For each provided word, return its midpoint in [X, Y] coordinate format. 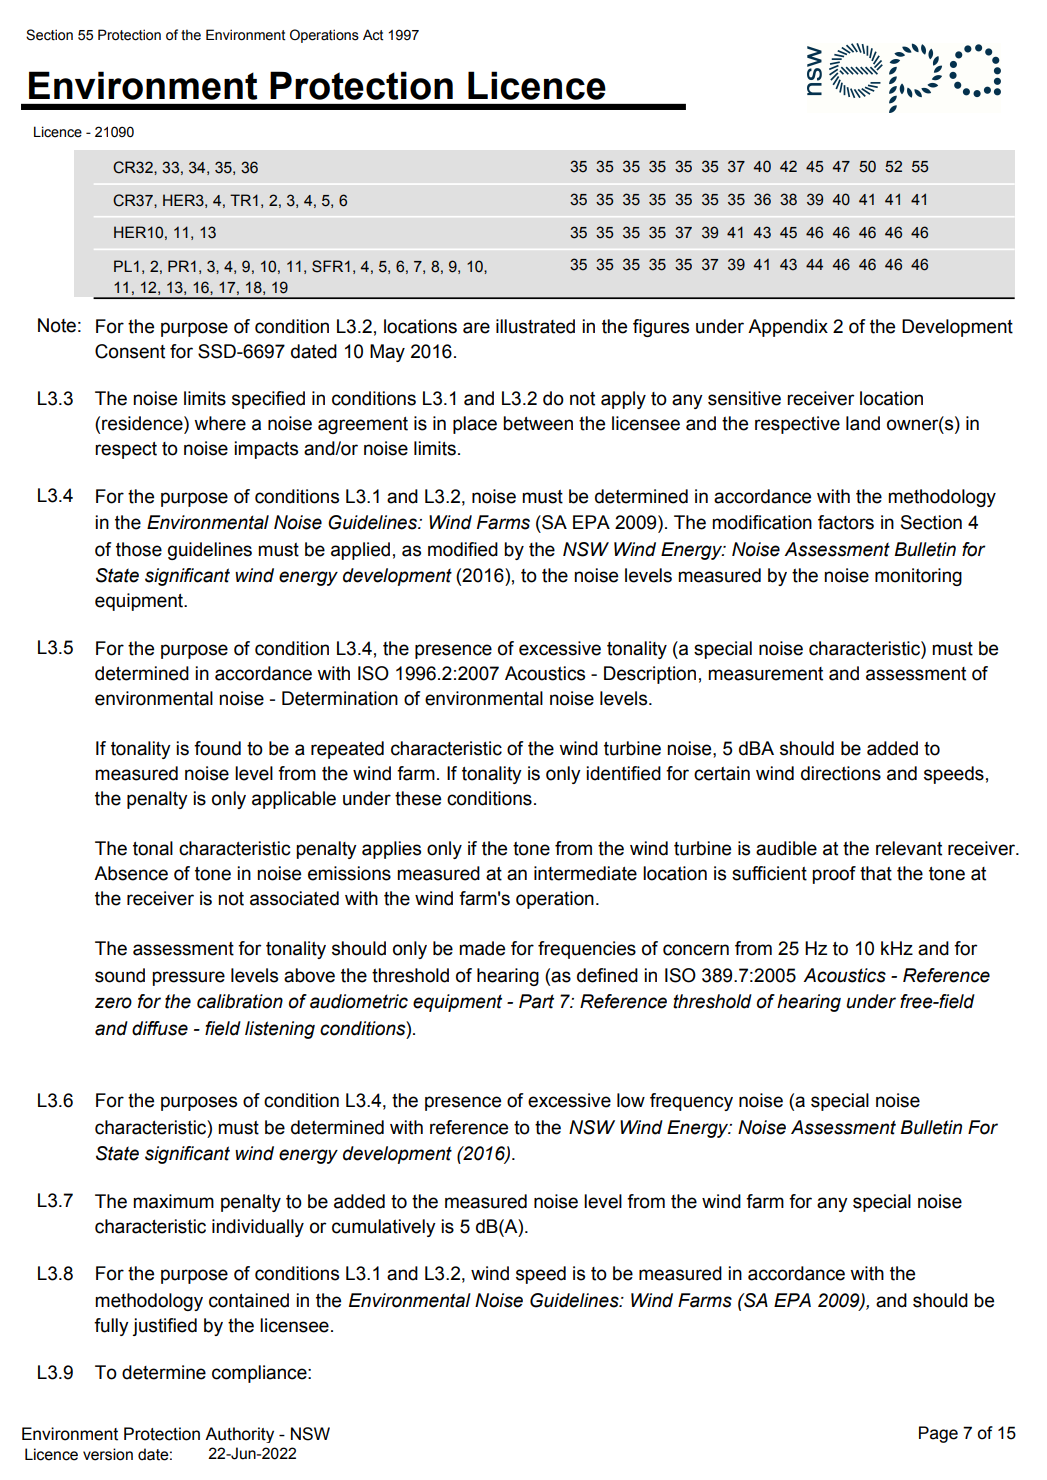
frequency [691, 1102]
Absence [131, 873]
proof [834, 875]
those [139, 549]
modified [463, 549]
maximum [173, 1201]
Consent [130, 351]
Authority [239, 1435]
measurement [765, 674]
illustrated [535, 326]
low [631, 1100]
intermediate [585, 873]
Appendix [788, 328]
